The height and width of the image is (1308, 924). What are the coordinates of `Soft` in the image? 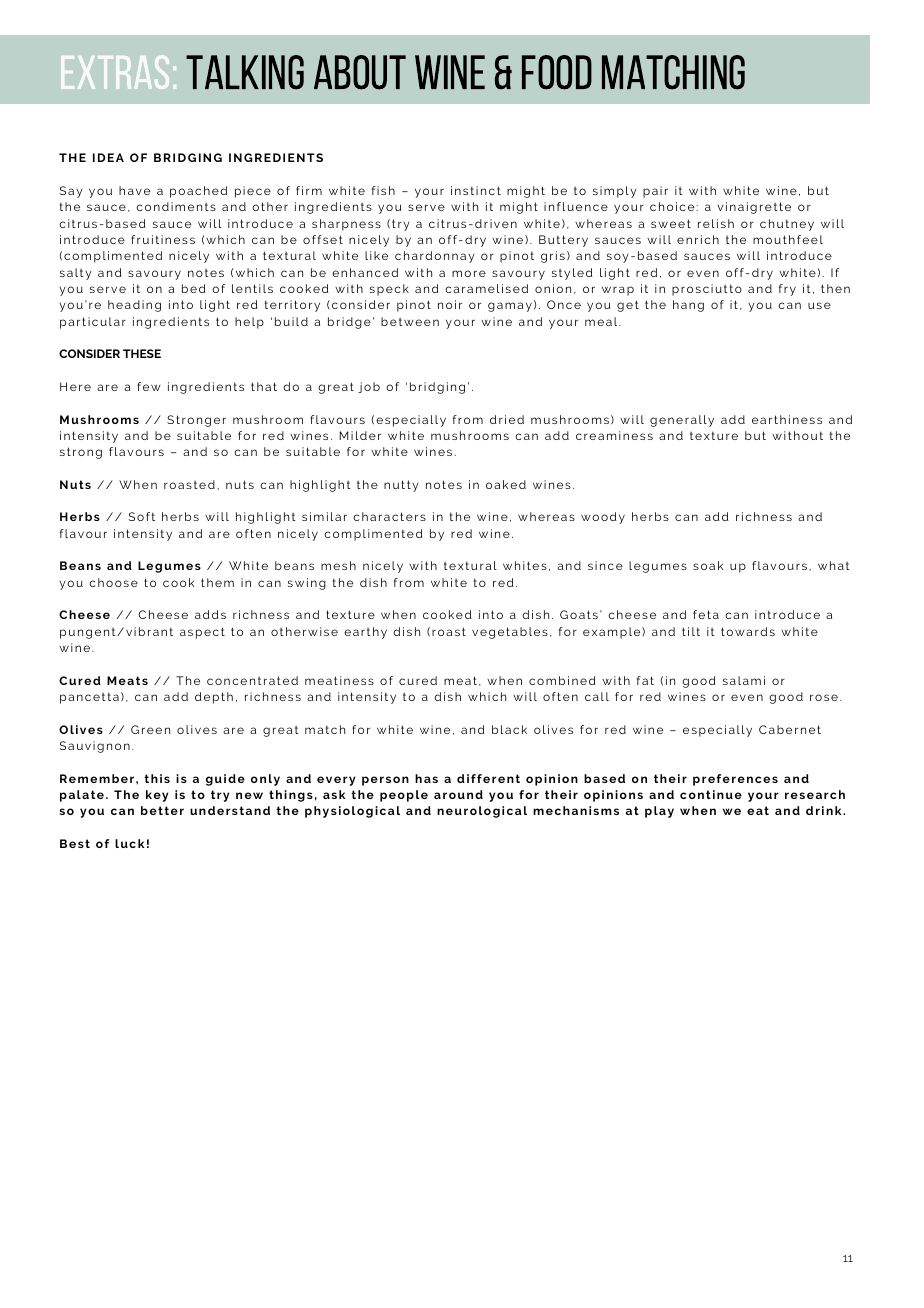 It's located at (142, 516).
